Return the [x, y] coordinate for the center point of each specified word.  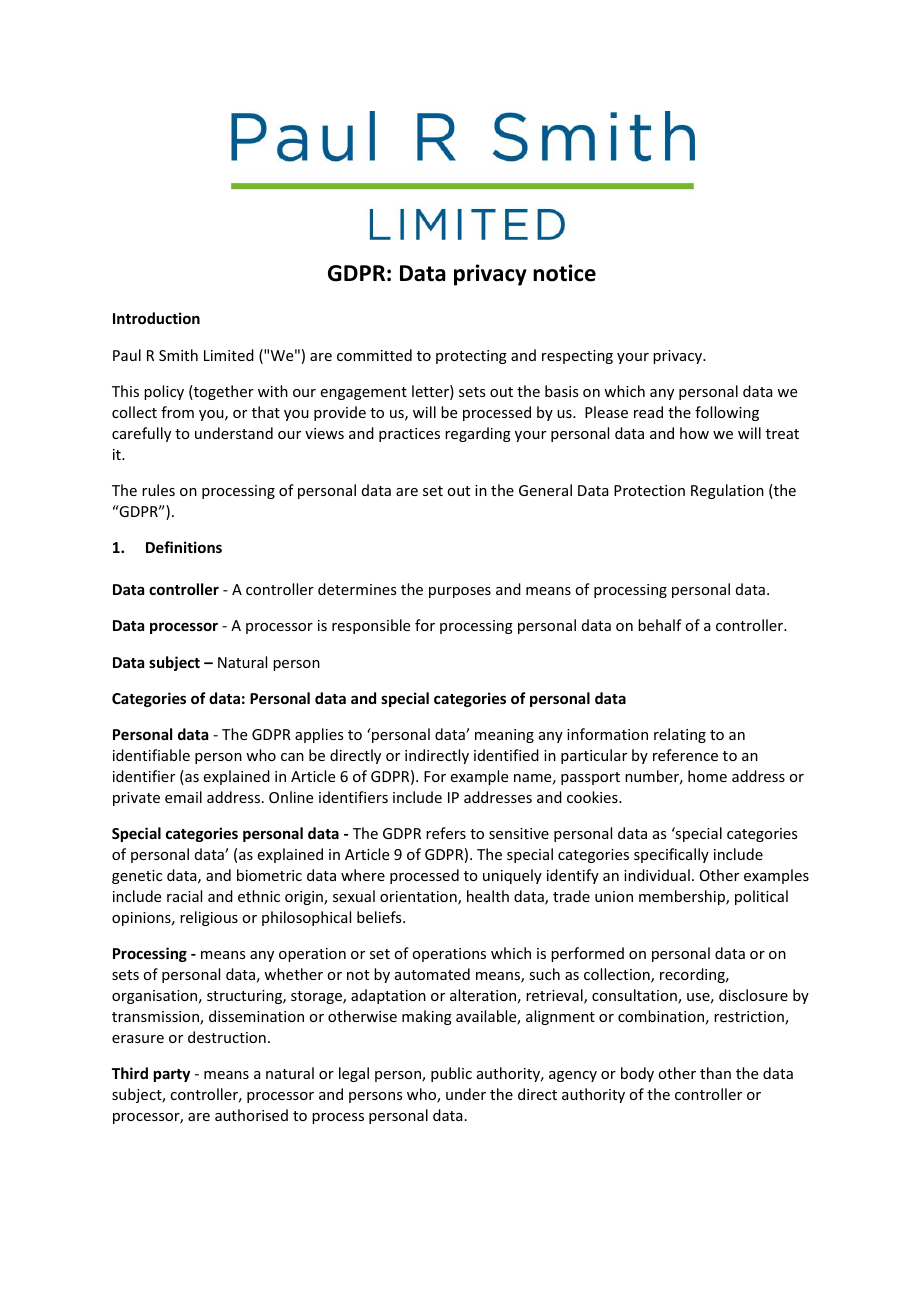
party [172, 1075]
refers [446, 833]
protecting [471, 357]
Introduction [156, 318]
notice [564, 273]
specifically [671, 855]
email [183, 797]
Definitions [184, 547]
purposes [460, 592]
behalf [660, 625]
